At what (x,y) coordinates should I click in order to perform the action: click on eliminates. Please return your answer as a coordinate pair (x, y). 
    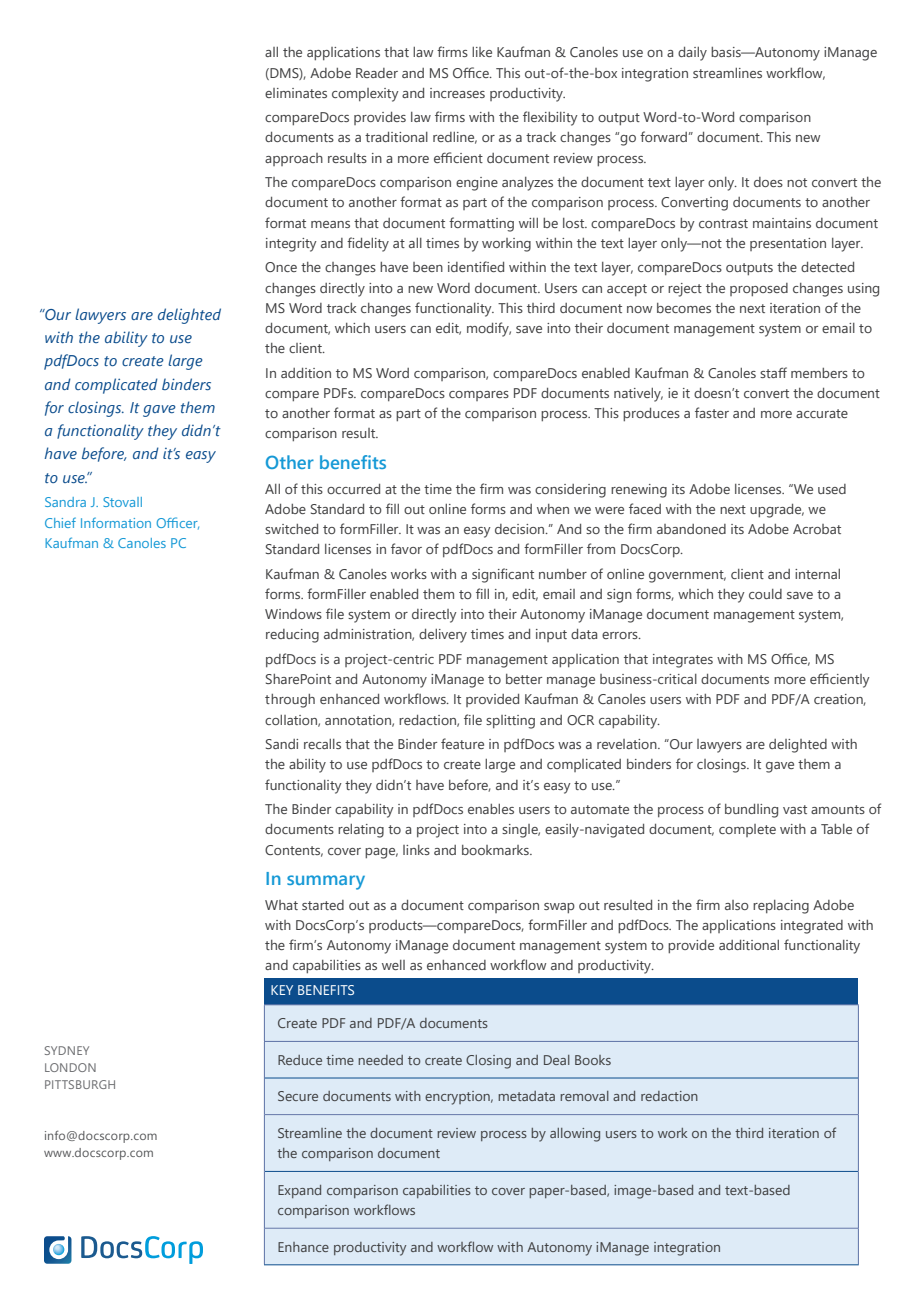
    Looking at the image, I should click on (296, 93).
